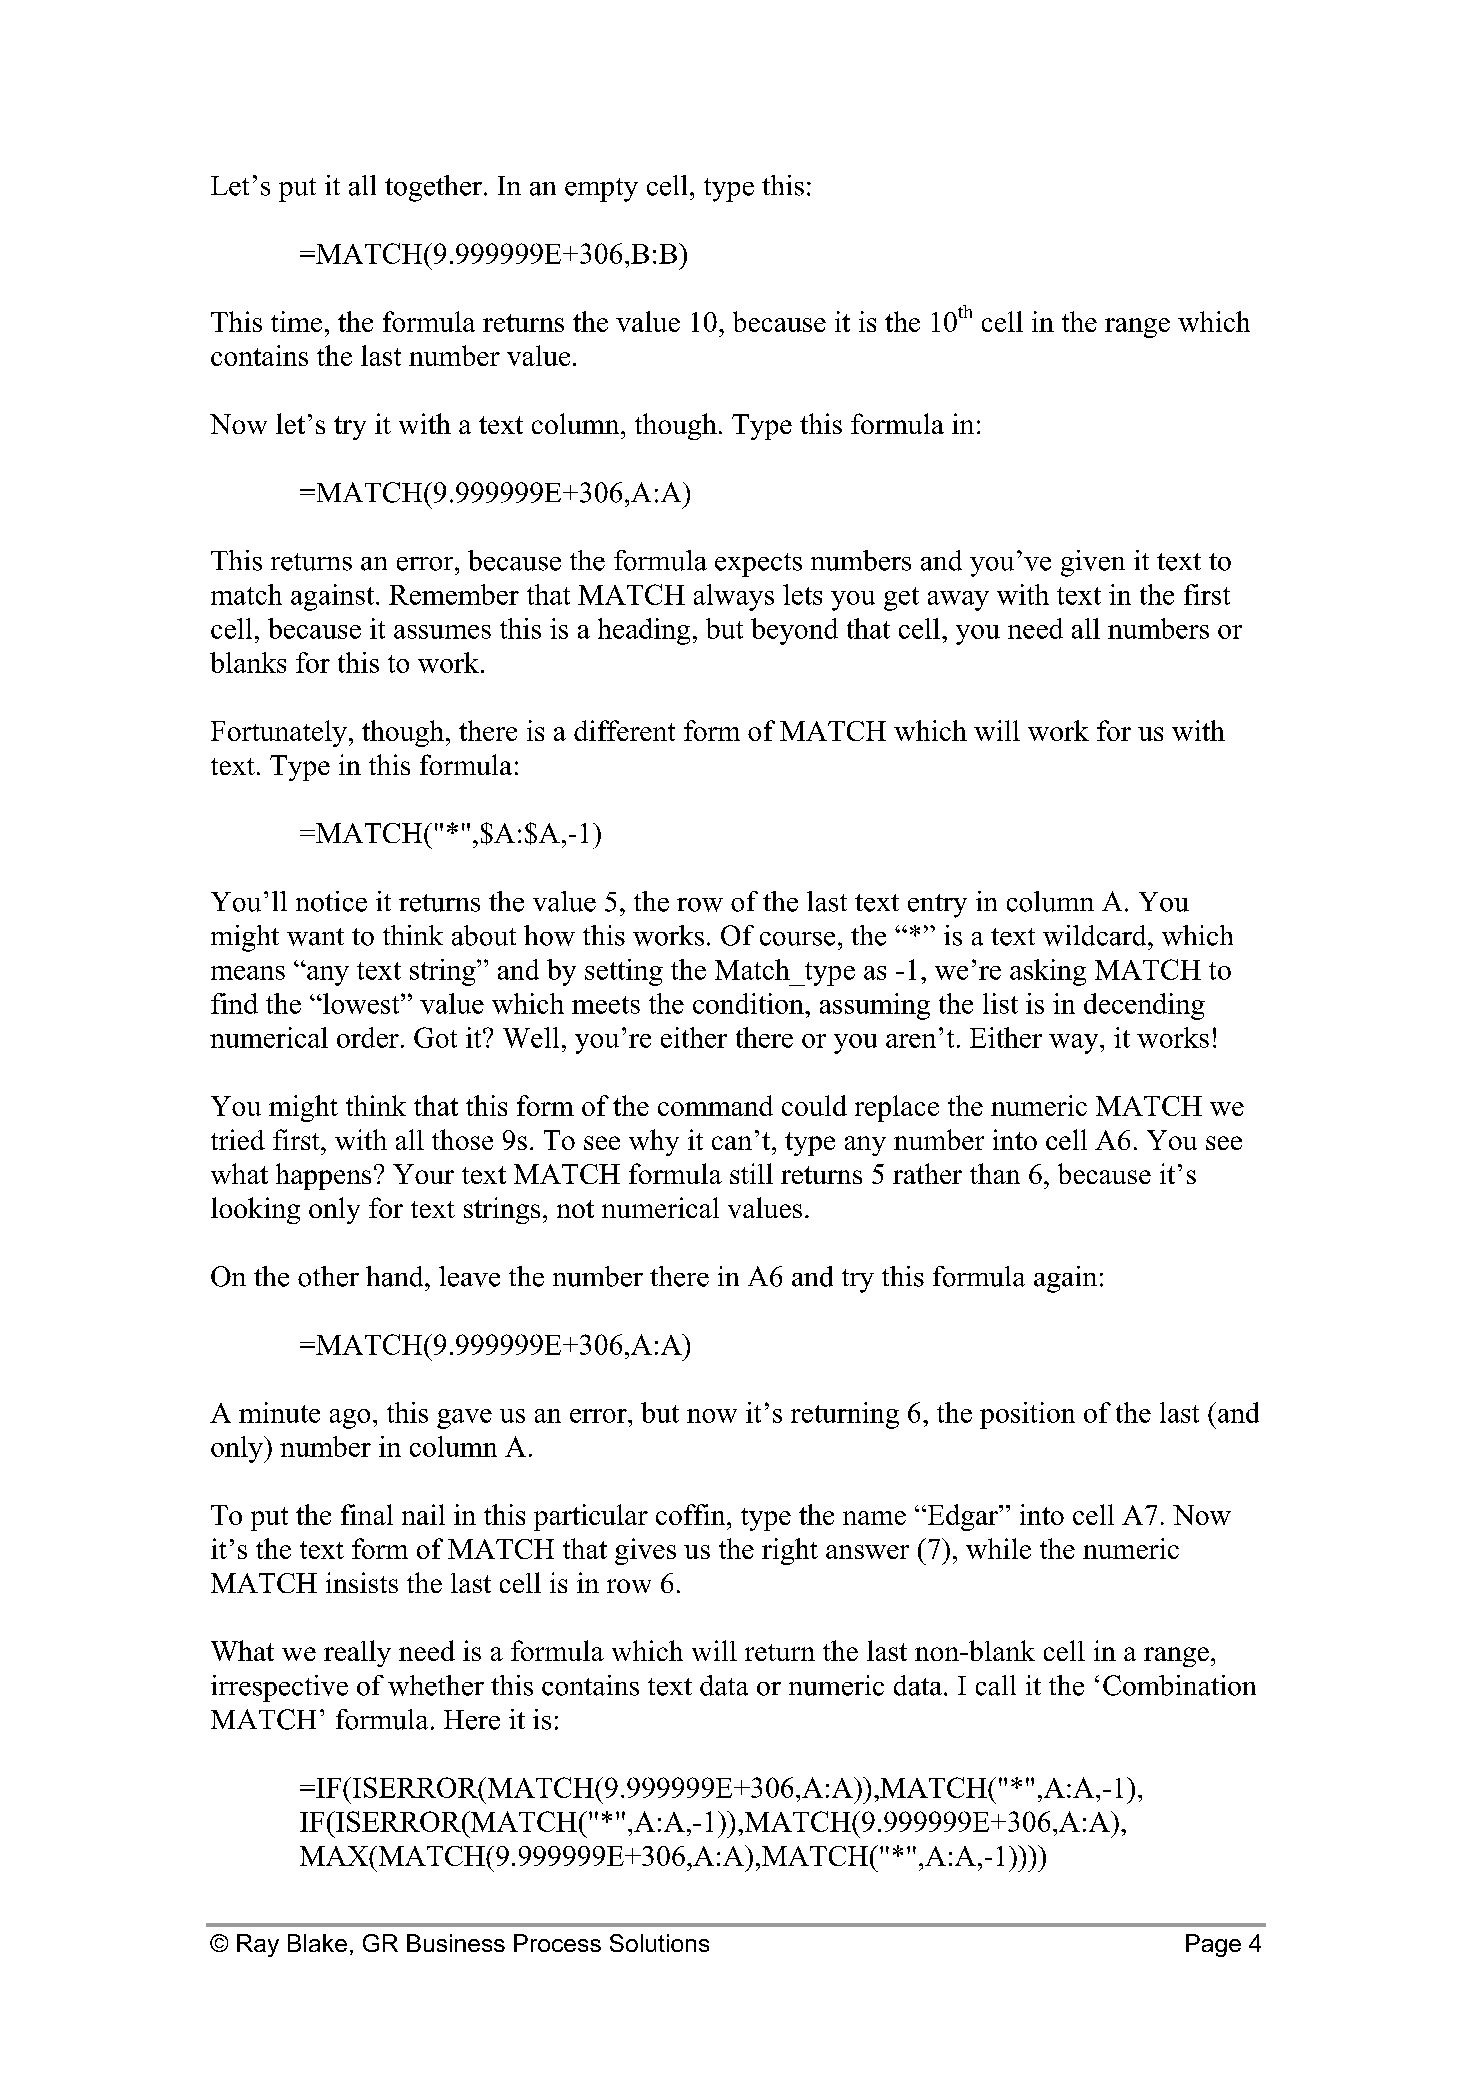 Image resolution: width=1470 pixels, height=2080 pixels. I want to click on empty, so click(601, 190).
